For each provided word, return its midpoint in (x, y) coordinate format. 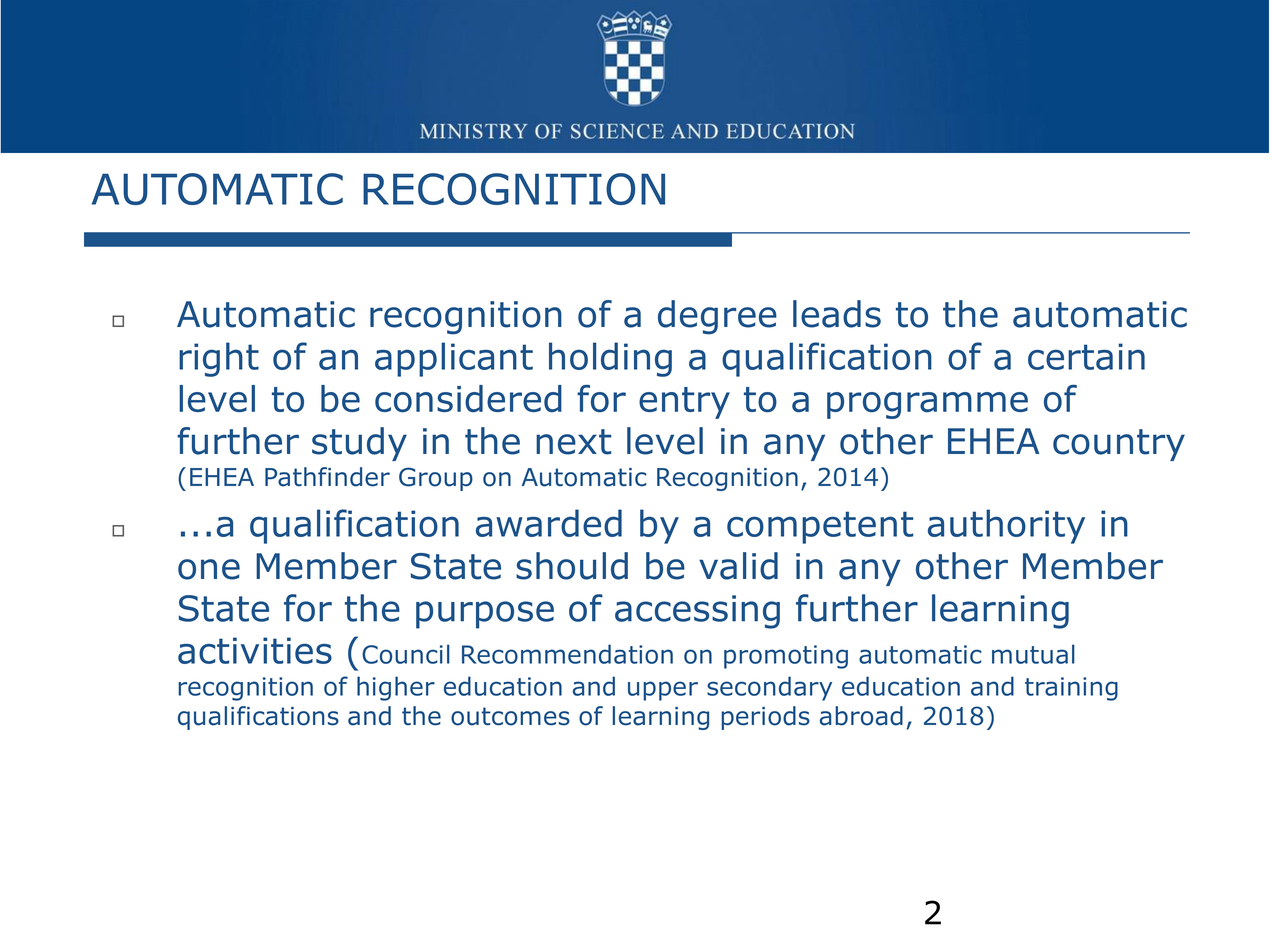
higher (396, 688)
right (219, 359)
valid (738, 566)
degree (717, 317)
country (1119, 445)
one (209, 569)
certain (1086, 356)
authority (1006, 526)
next (573, 442)
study (359, 444)
